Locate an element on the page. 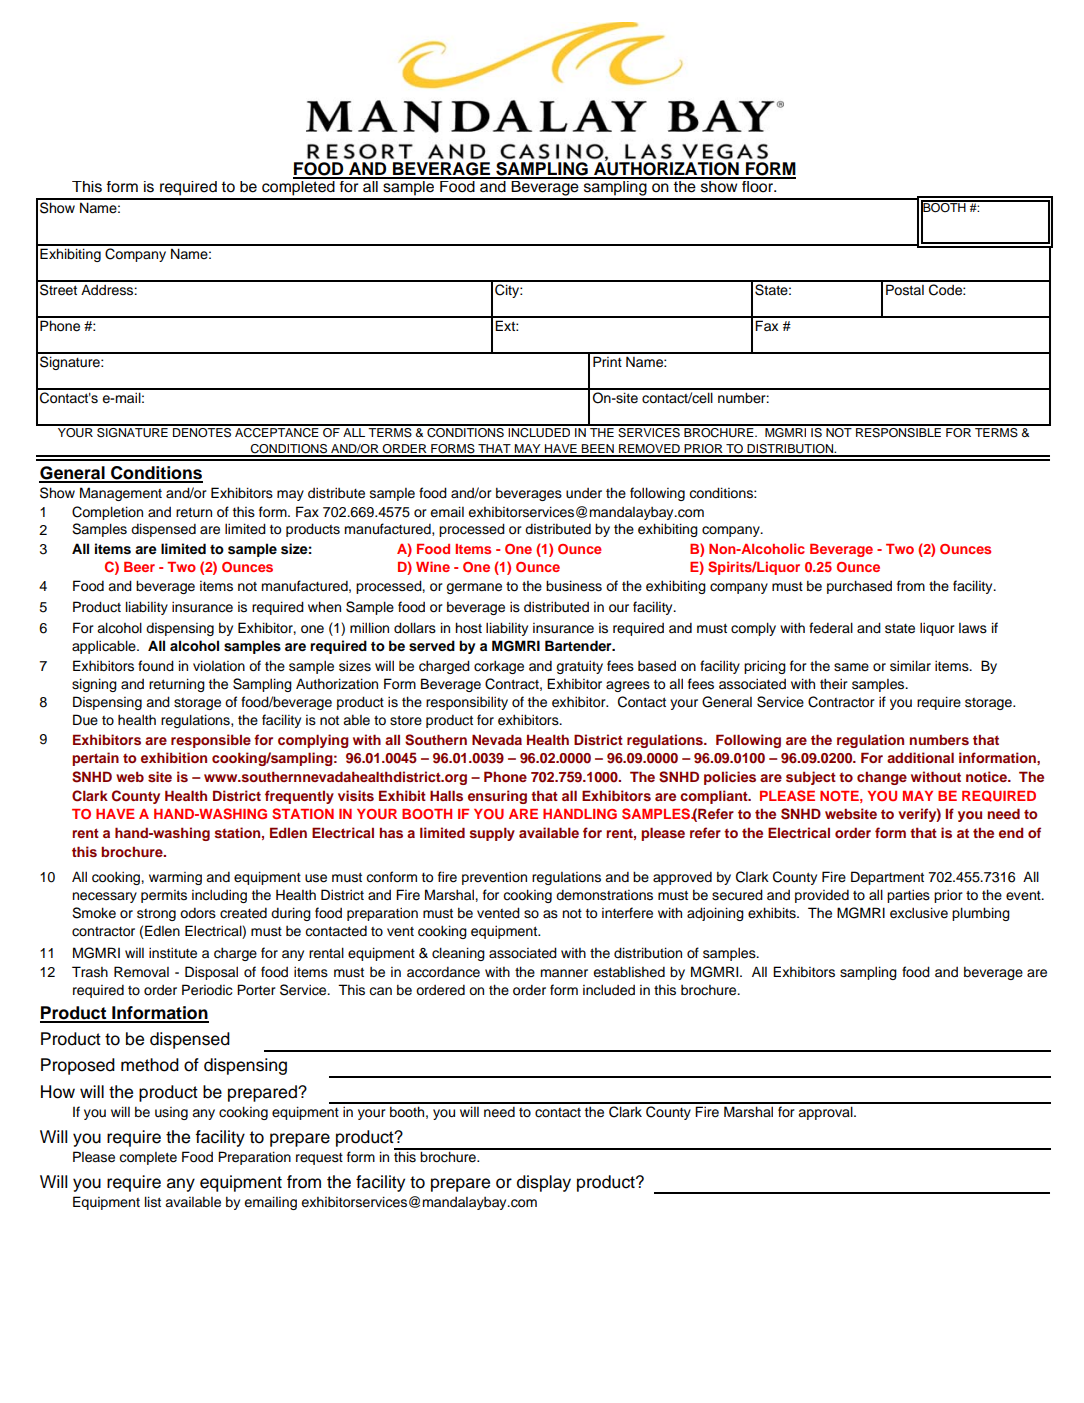  manner is located at coordinates (564, 973).
